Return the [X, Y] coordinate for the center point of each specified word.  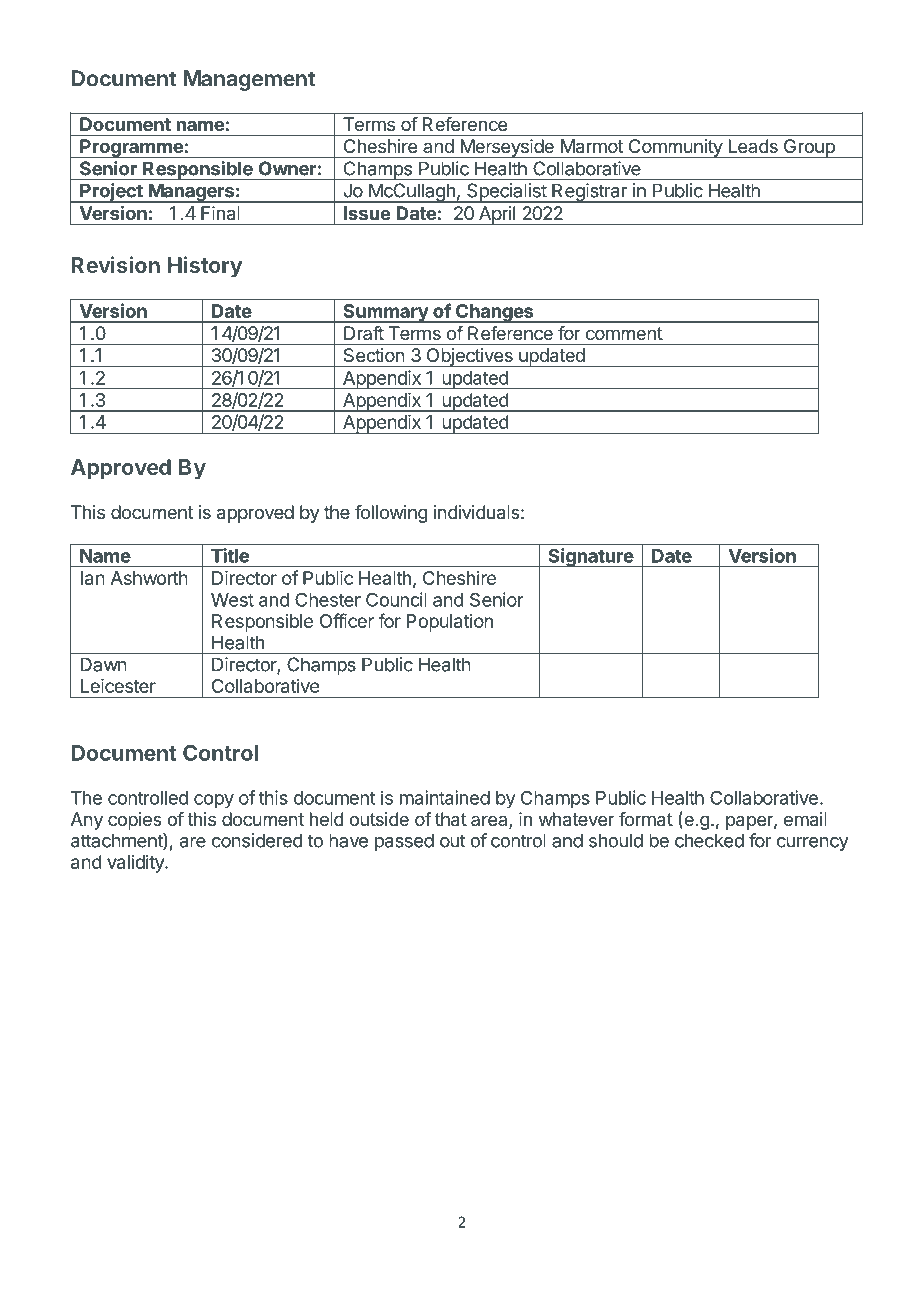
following [391, 514]
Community [675, 148]
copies [135, 821]
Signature [590, 557]
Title [230, 555]
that [451, 819]
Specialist [506, 193]
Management [249, 80]
